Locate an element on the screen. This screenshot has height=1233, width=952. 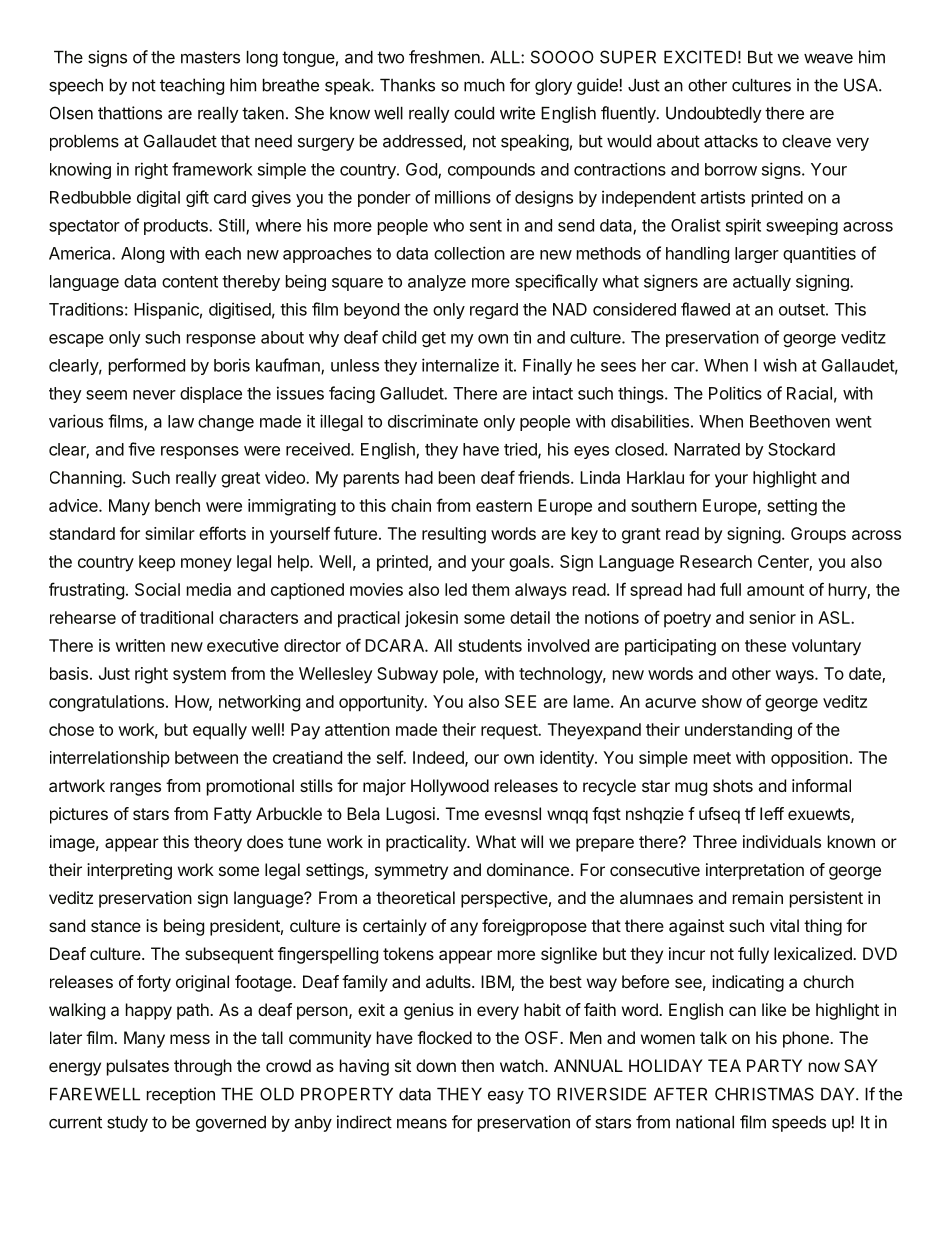
CHRISTMAS is located at coordinates (764, 1094).
